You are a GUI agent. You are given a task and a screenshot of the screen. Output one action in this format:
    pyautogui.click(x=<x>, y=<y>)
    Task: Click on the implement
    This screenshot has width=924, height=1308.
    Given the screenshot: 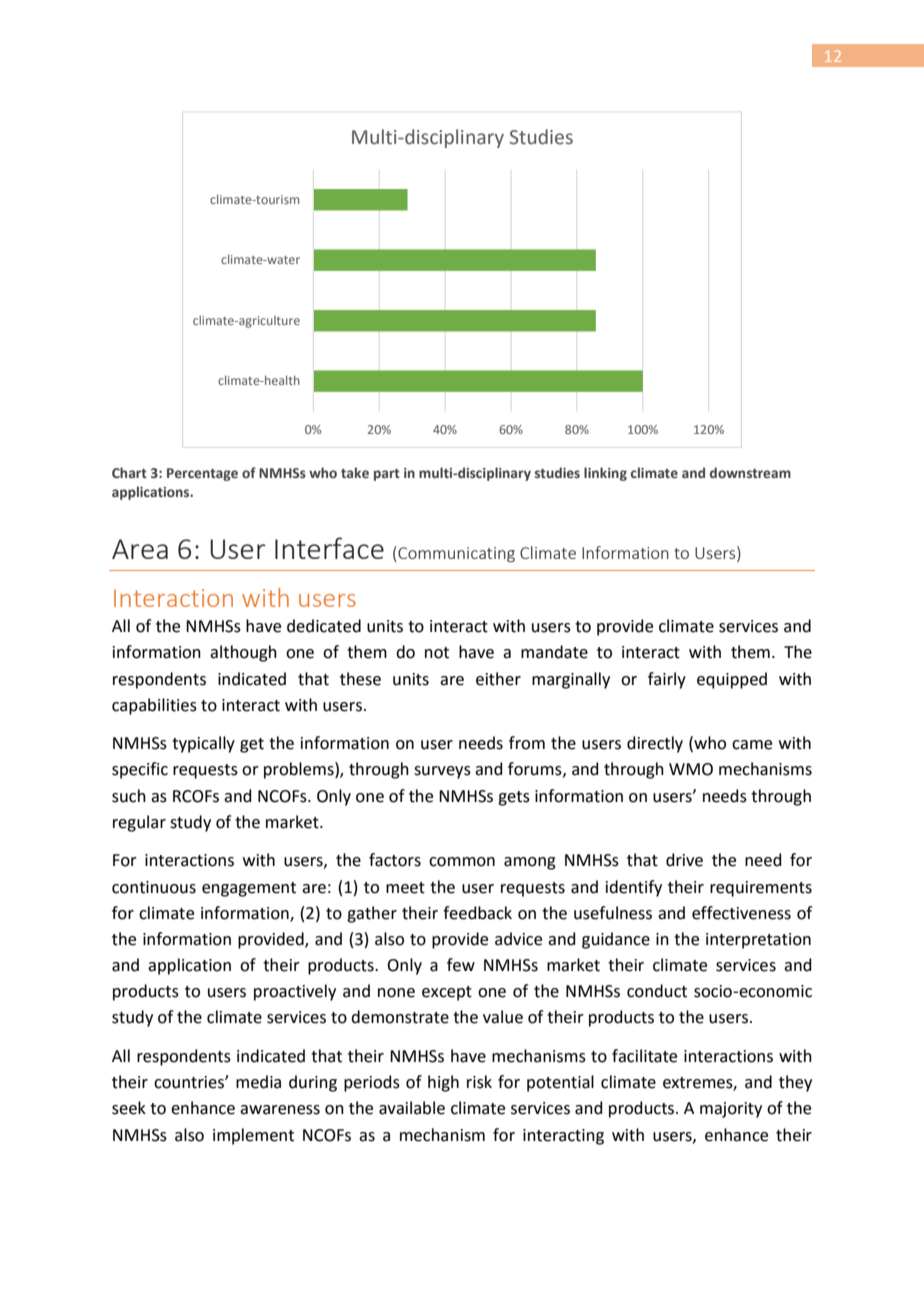 What is the action you would take?
    pyautogui.click(x=253, y=1136)
